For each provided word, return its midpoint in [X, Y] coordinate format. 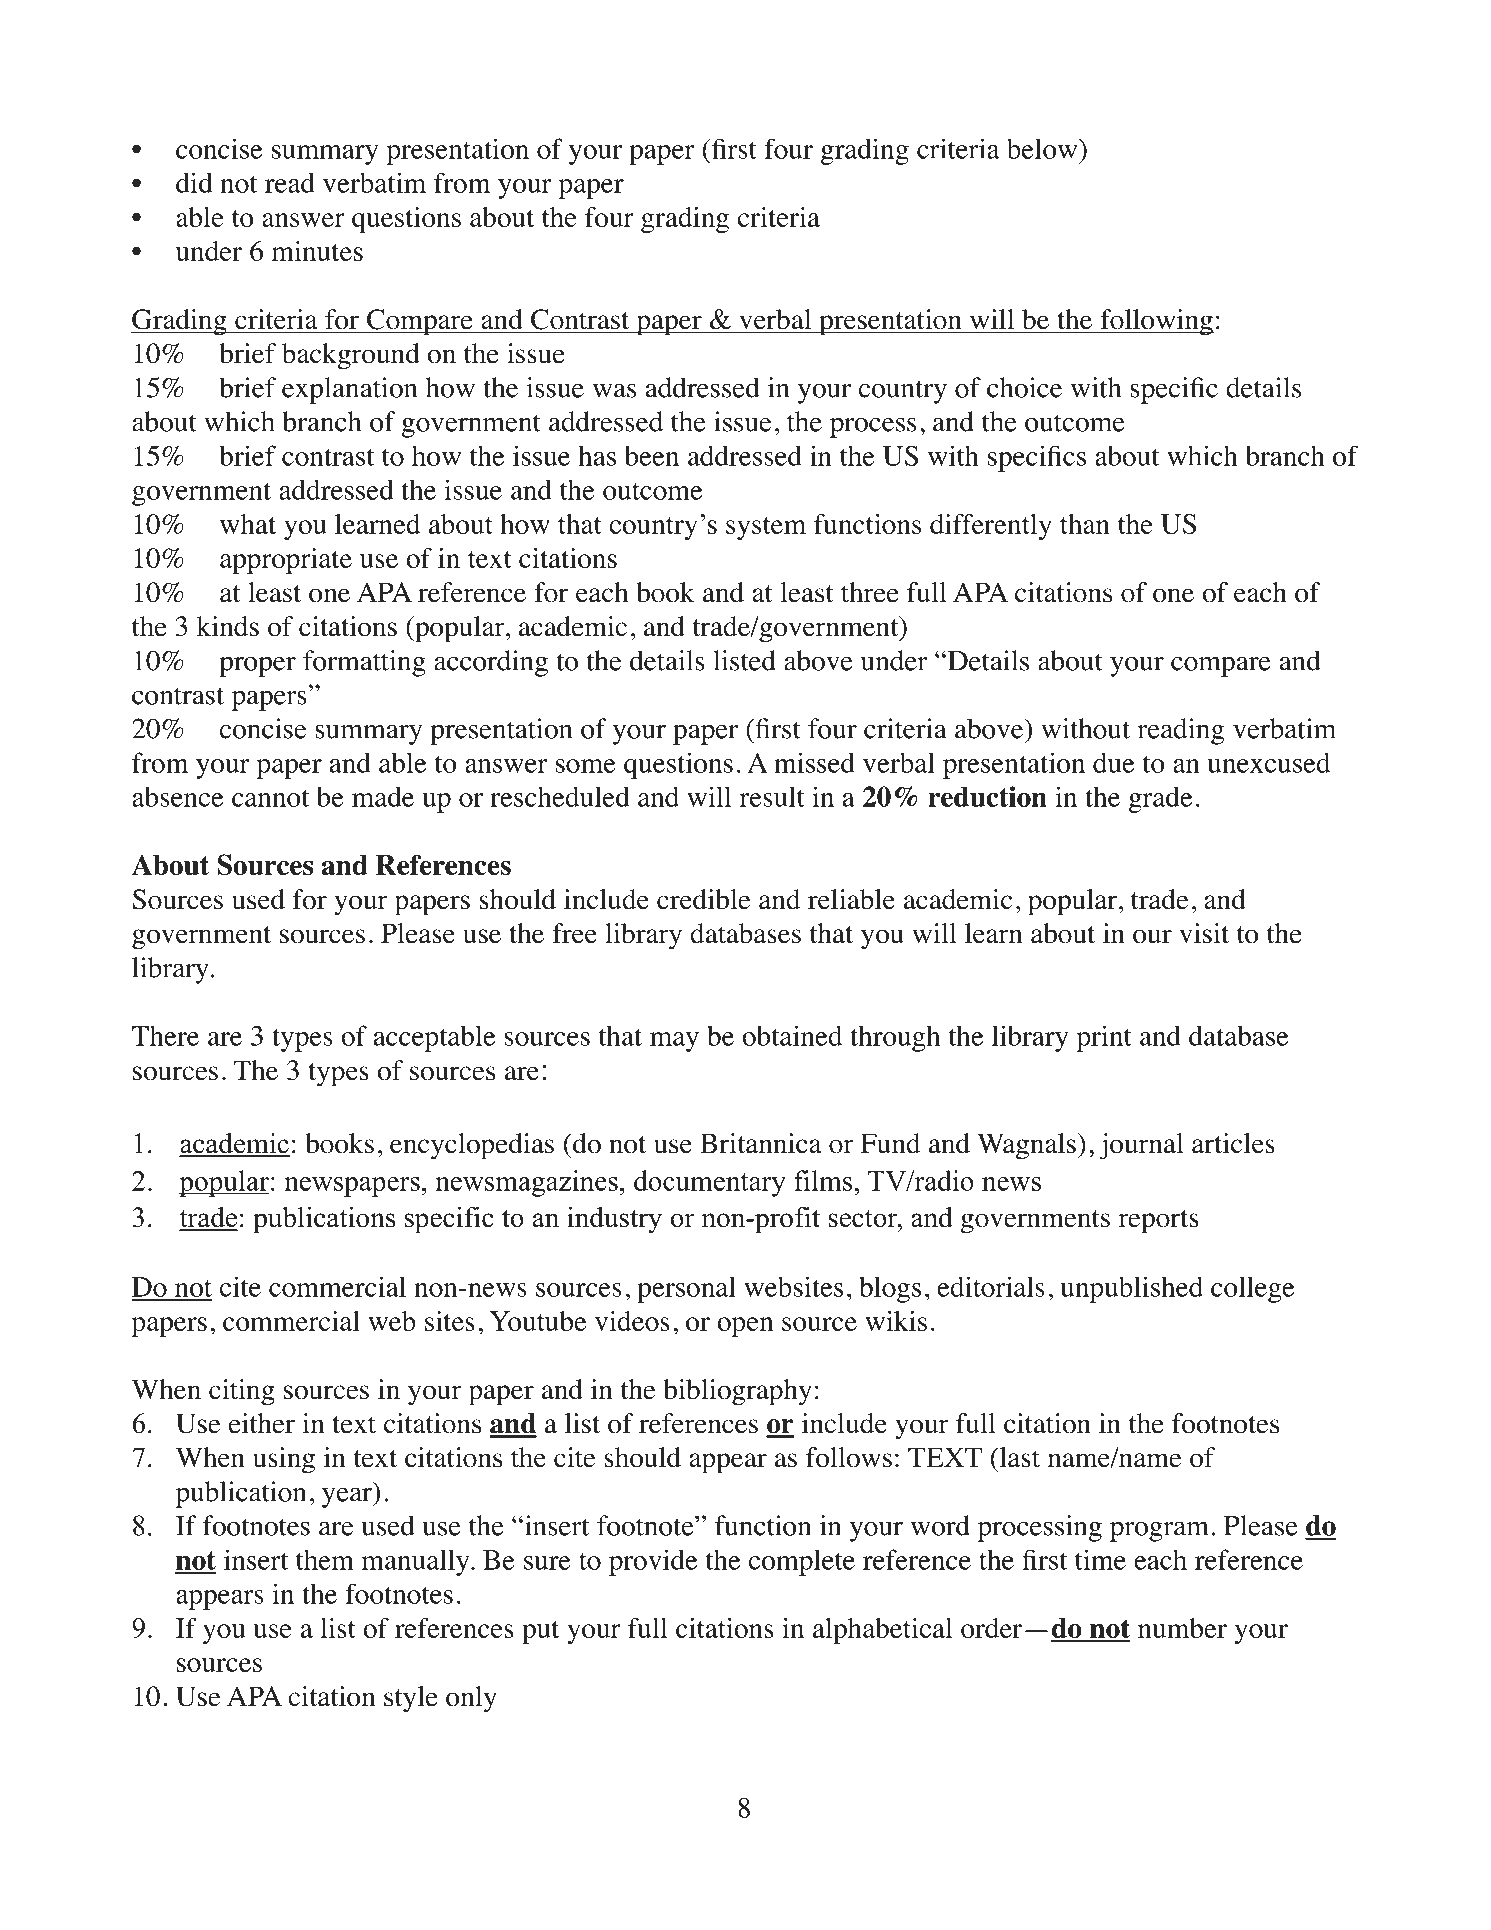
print [1104, 1038]
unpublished [1131, 1289]
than [1085, 524]
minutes [317, 251]
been [652, 455]
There [165, 1035]
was [614, 390]
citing [242, 1392]
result [772, 796]
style [411, 1699]
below [1043, 148]
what [248, 524]
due [1113, 762]
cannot [270, 798]
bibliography [737, 1392]
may [674, 1042]
